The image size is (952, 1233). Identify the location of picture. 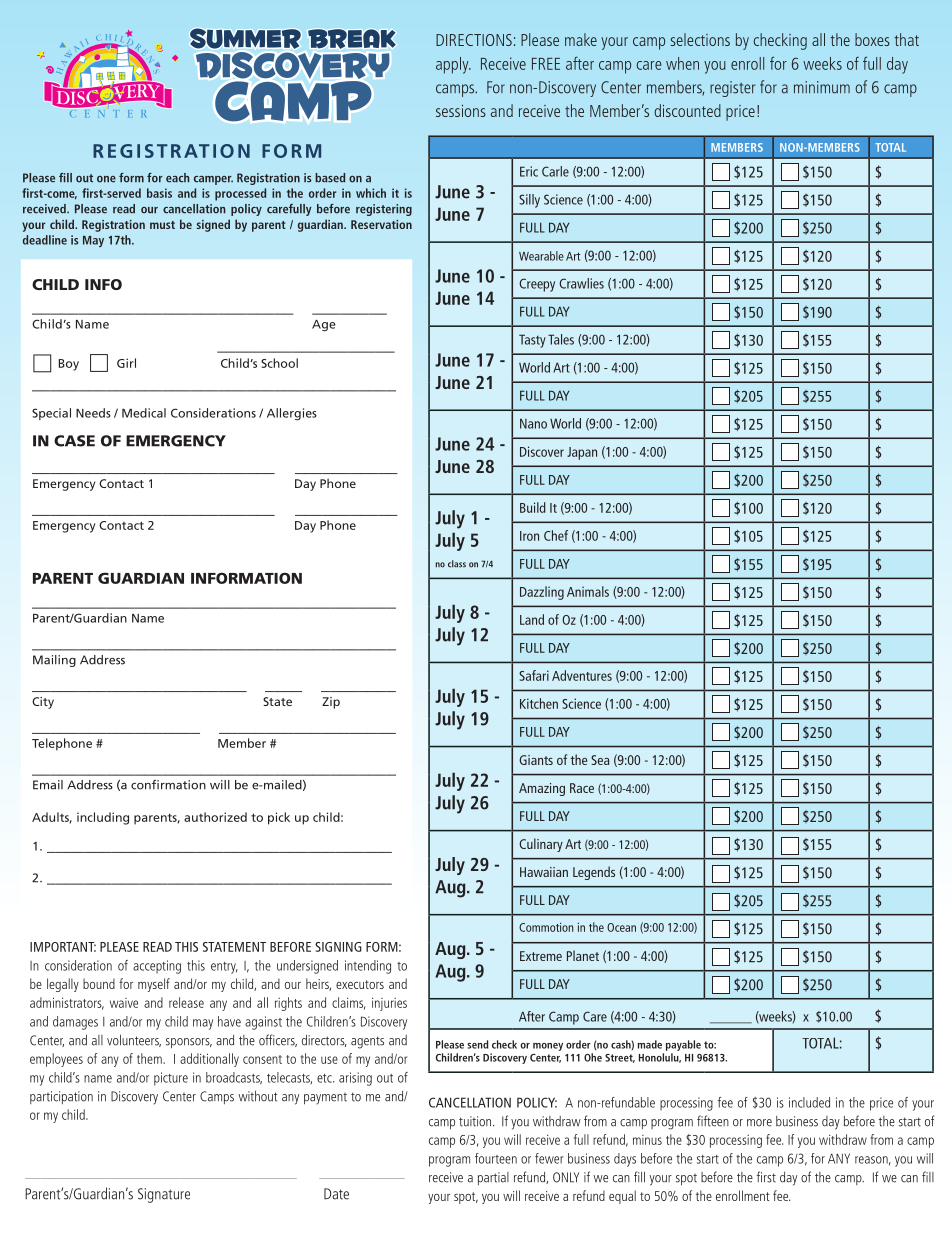
(171, 1079).
